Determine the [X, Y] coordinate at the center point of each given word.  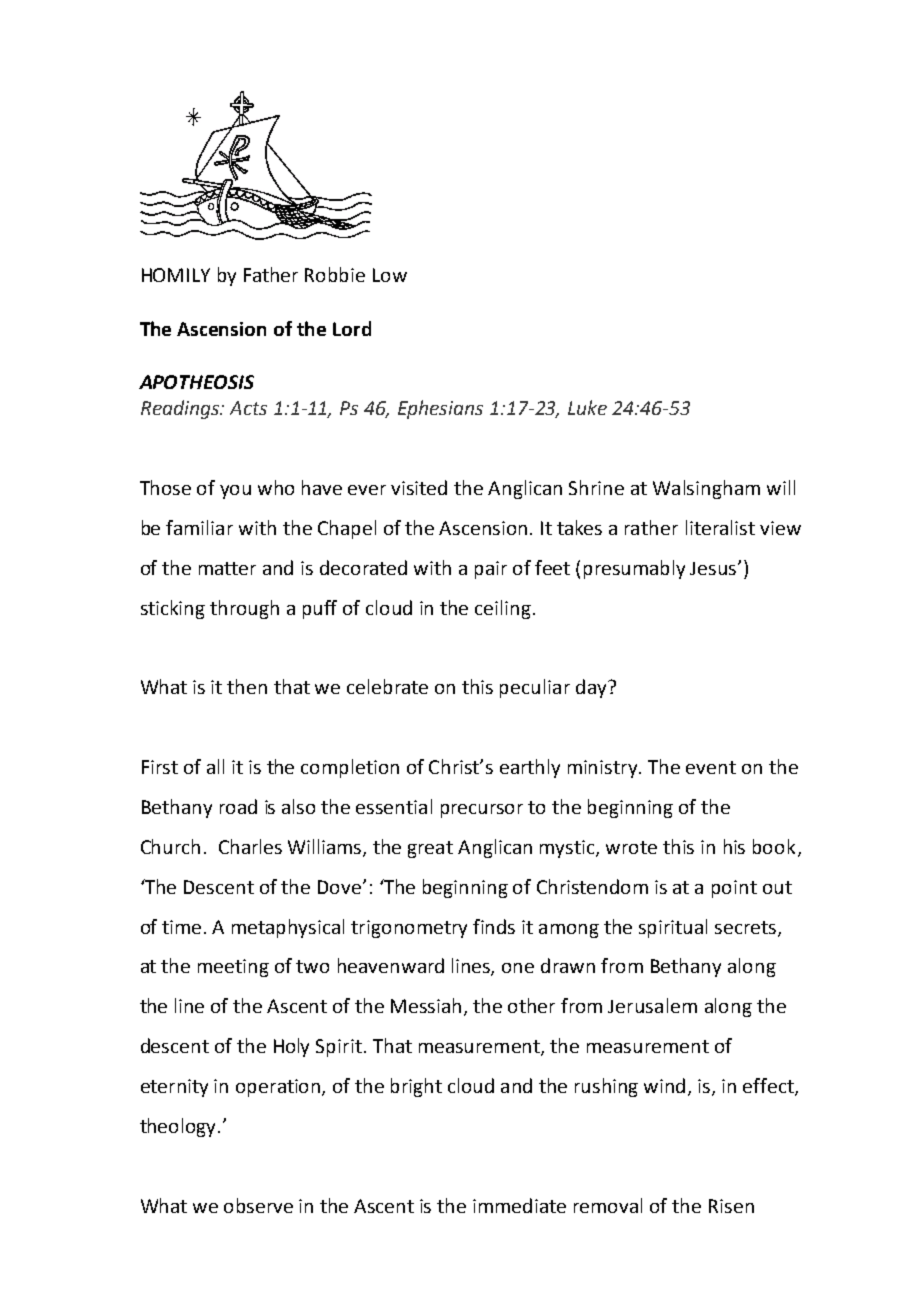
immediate [519, 1205]
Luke [587, 407]
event [711, 767]
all [215, 766]
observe [258, 1205]
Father [271, 274]
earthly [530, 768]
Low [390, 275]
